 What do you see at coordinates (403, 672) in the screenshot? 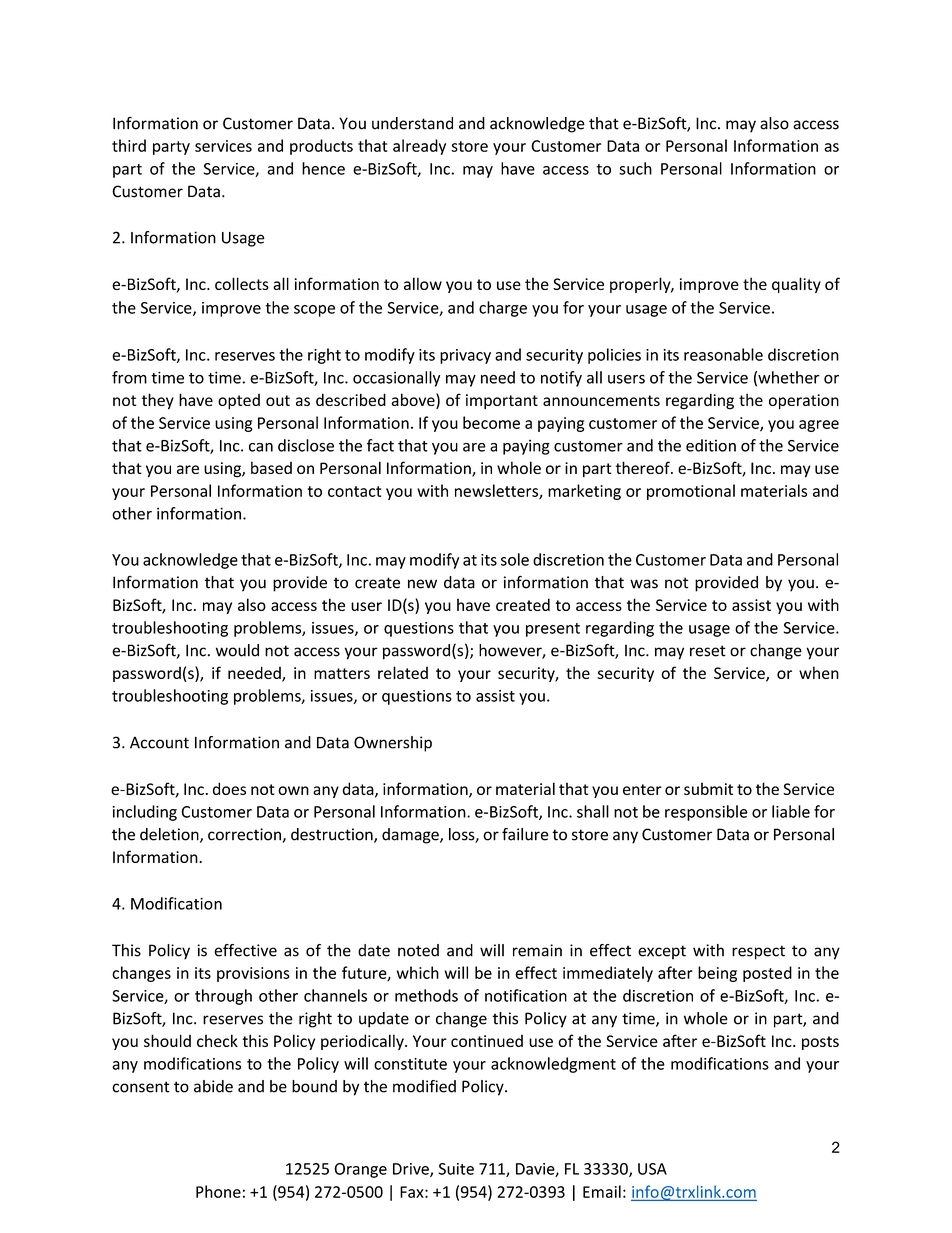
I see `related` at bounding box center [403, 672].
